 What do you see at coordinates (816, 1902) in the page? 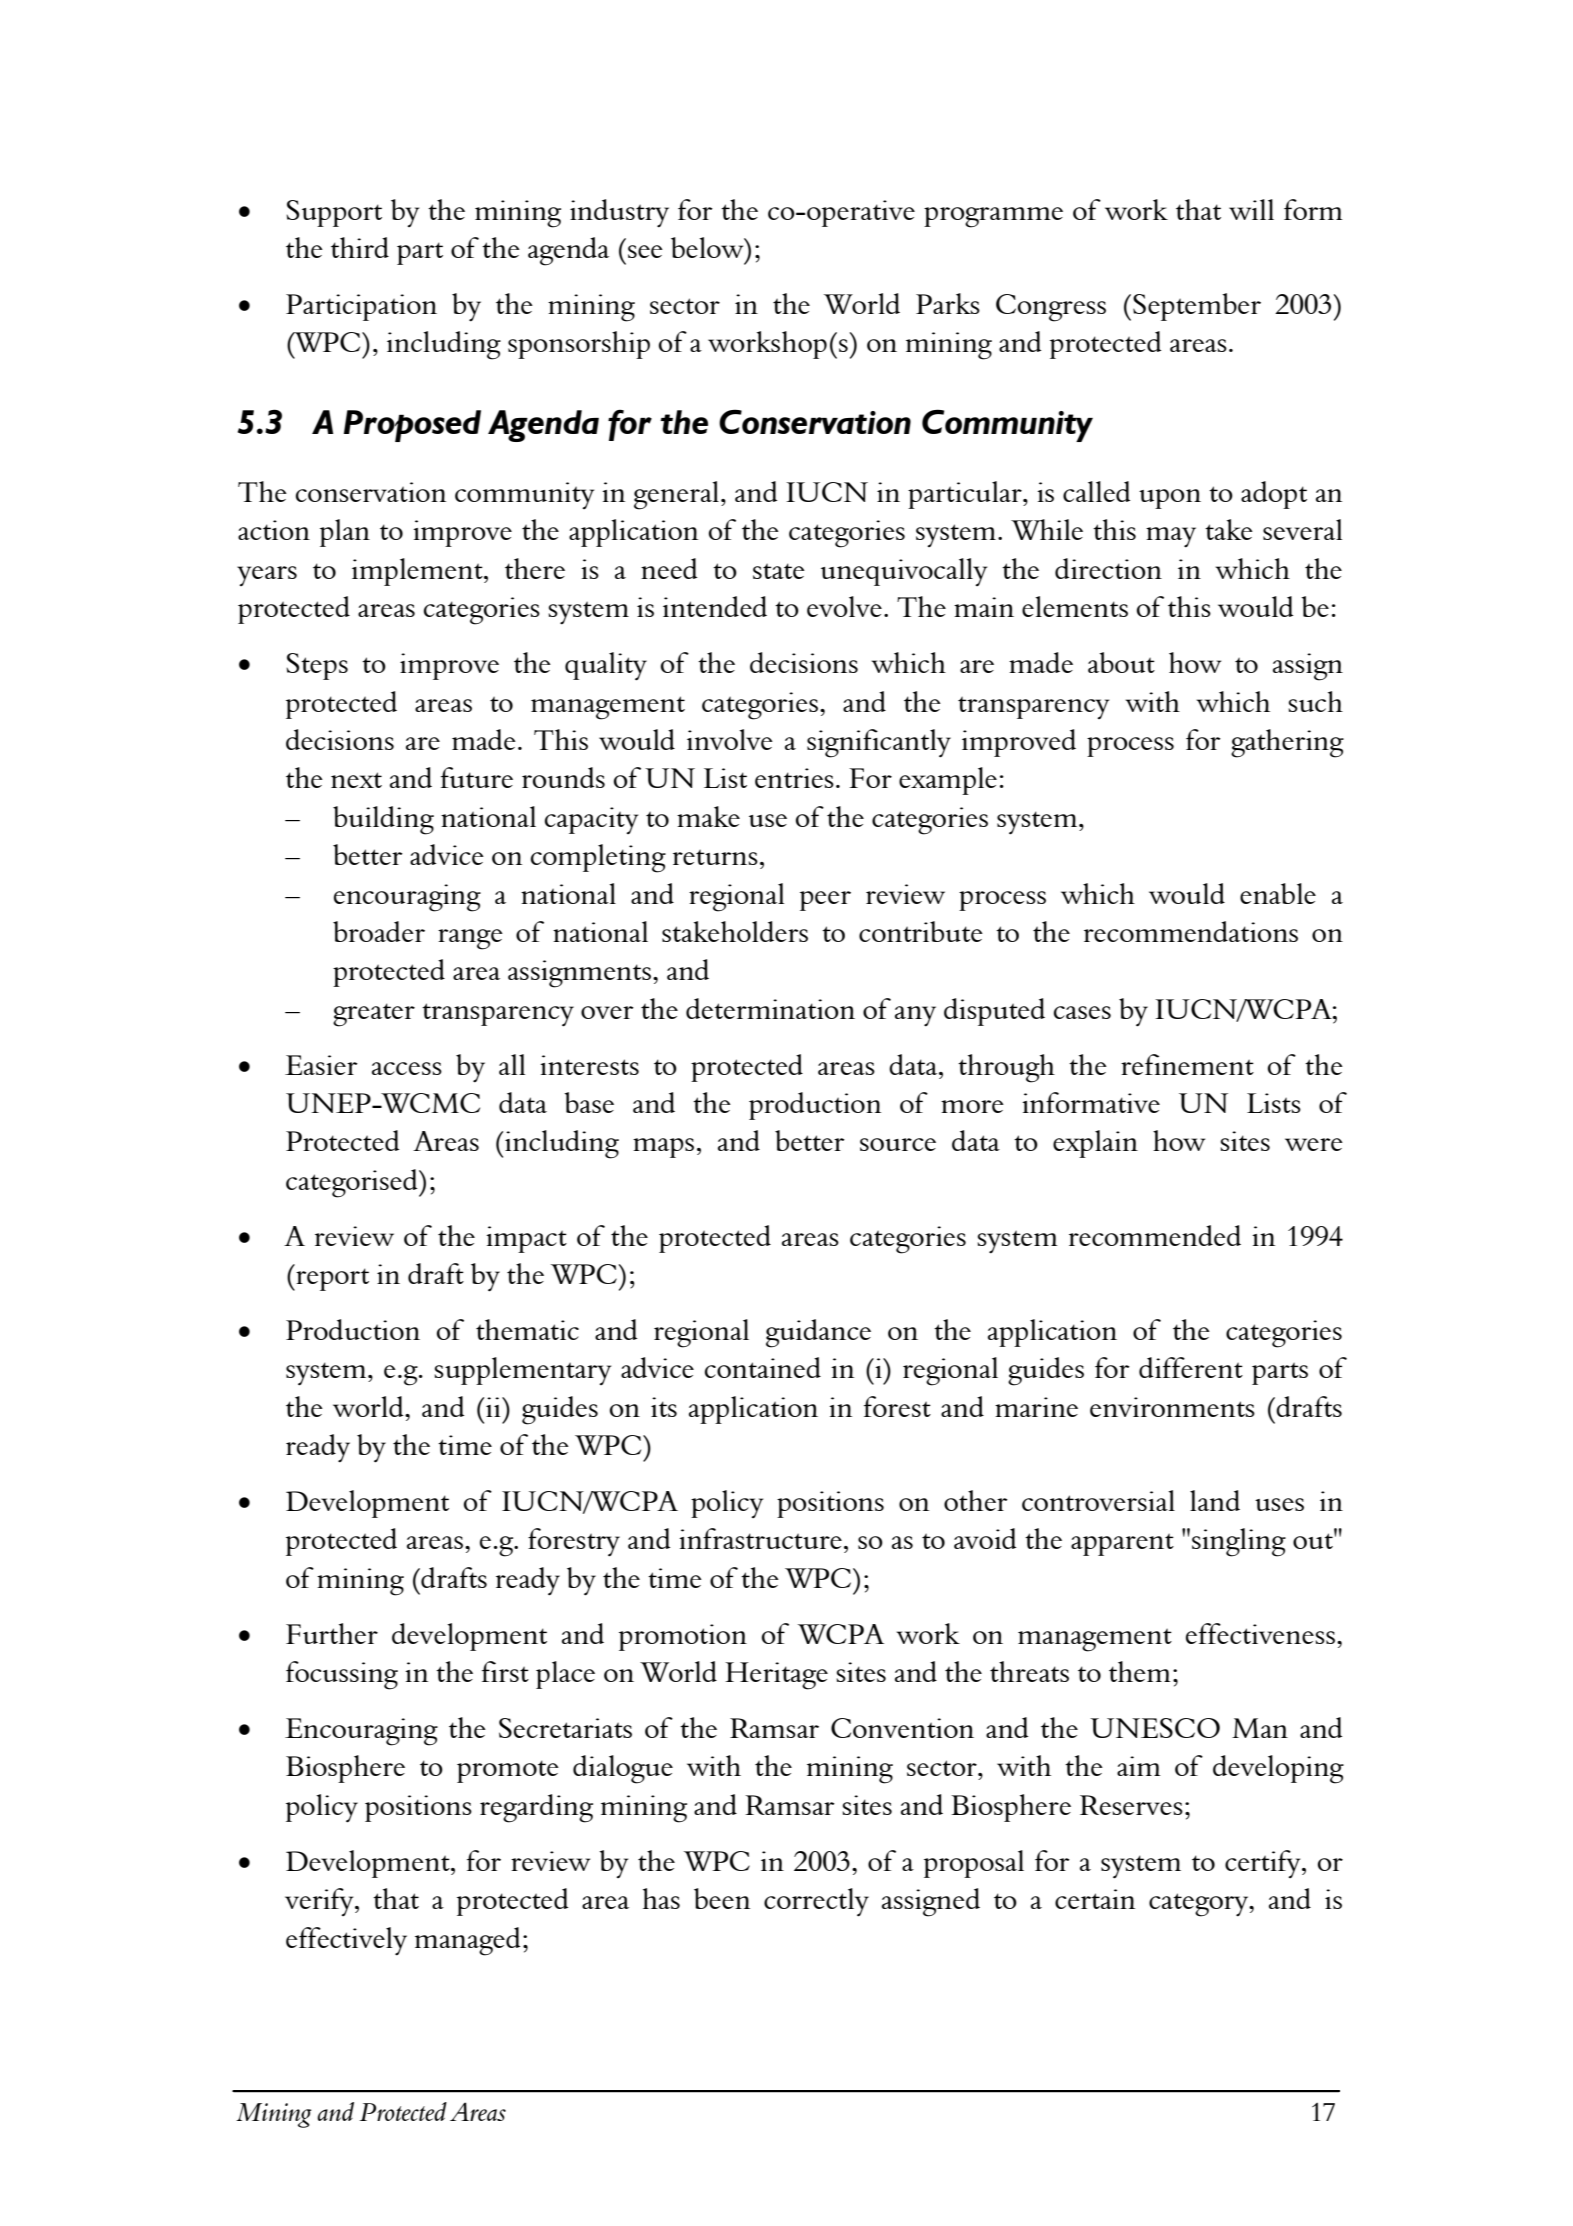
I see `correctly` at bounding box center [816, 1902].
